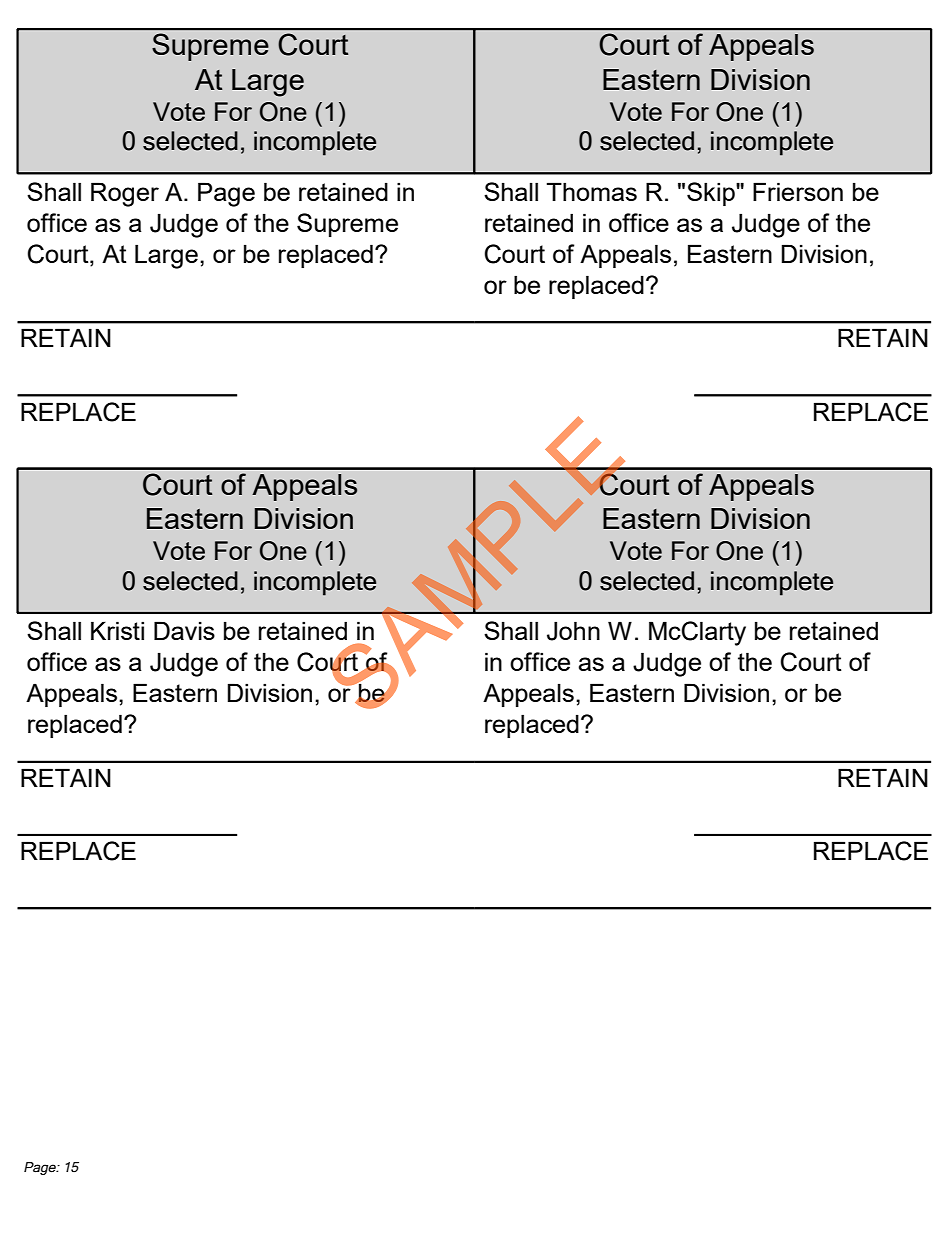 This page has width=952, height=1233. I want to click on Thomas, so click(591, 191).
